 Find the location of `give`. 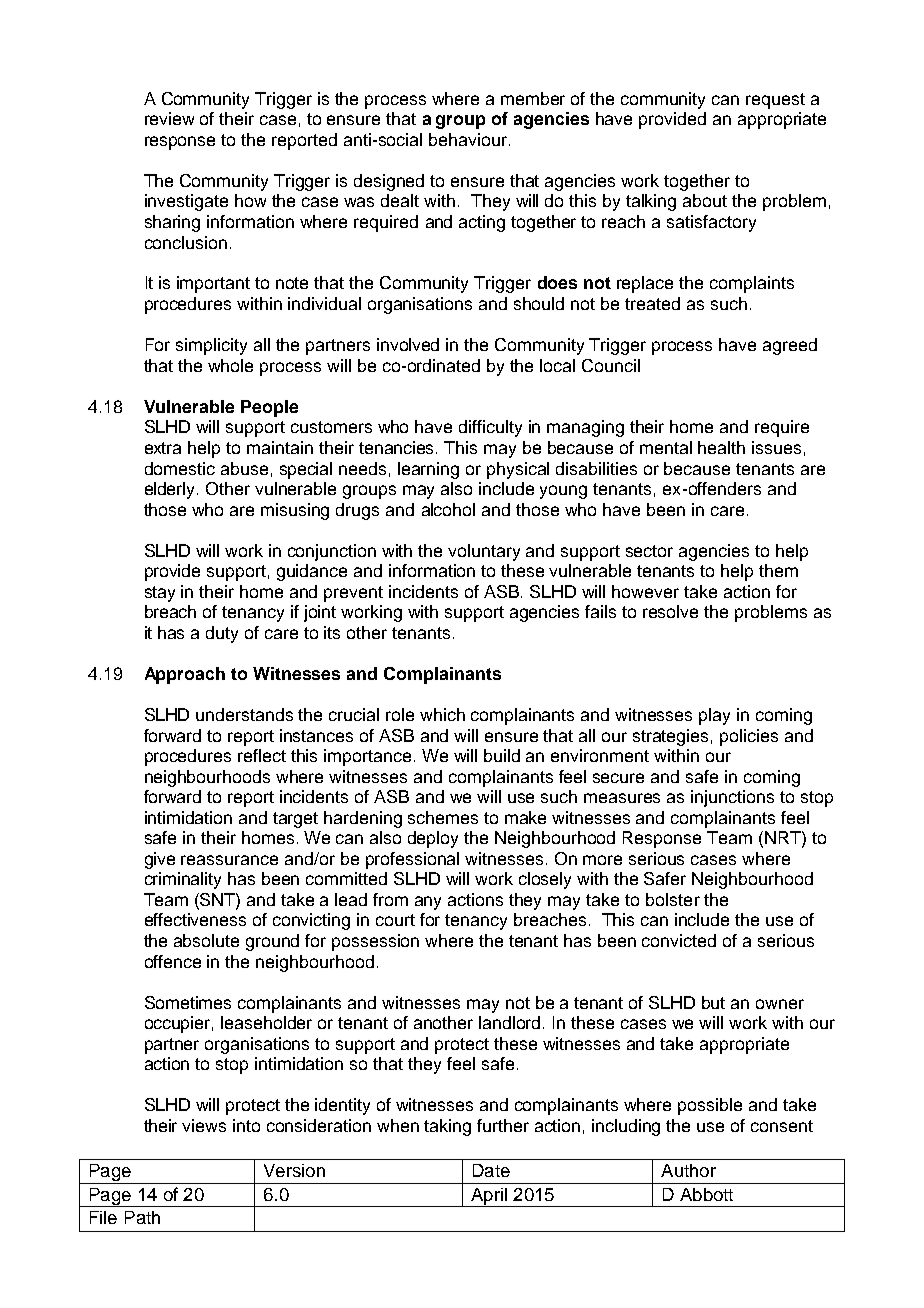

give is located at coordinates (160, 860).
